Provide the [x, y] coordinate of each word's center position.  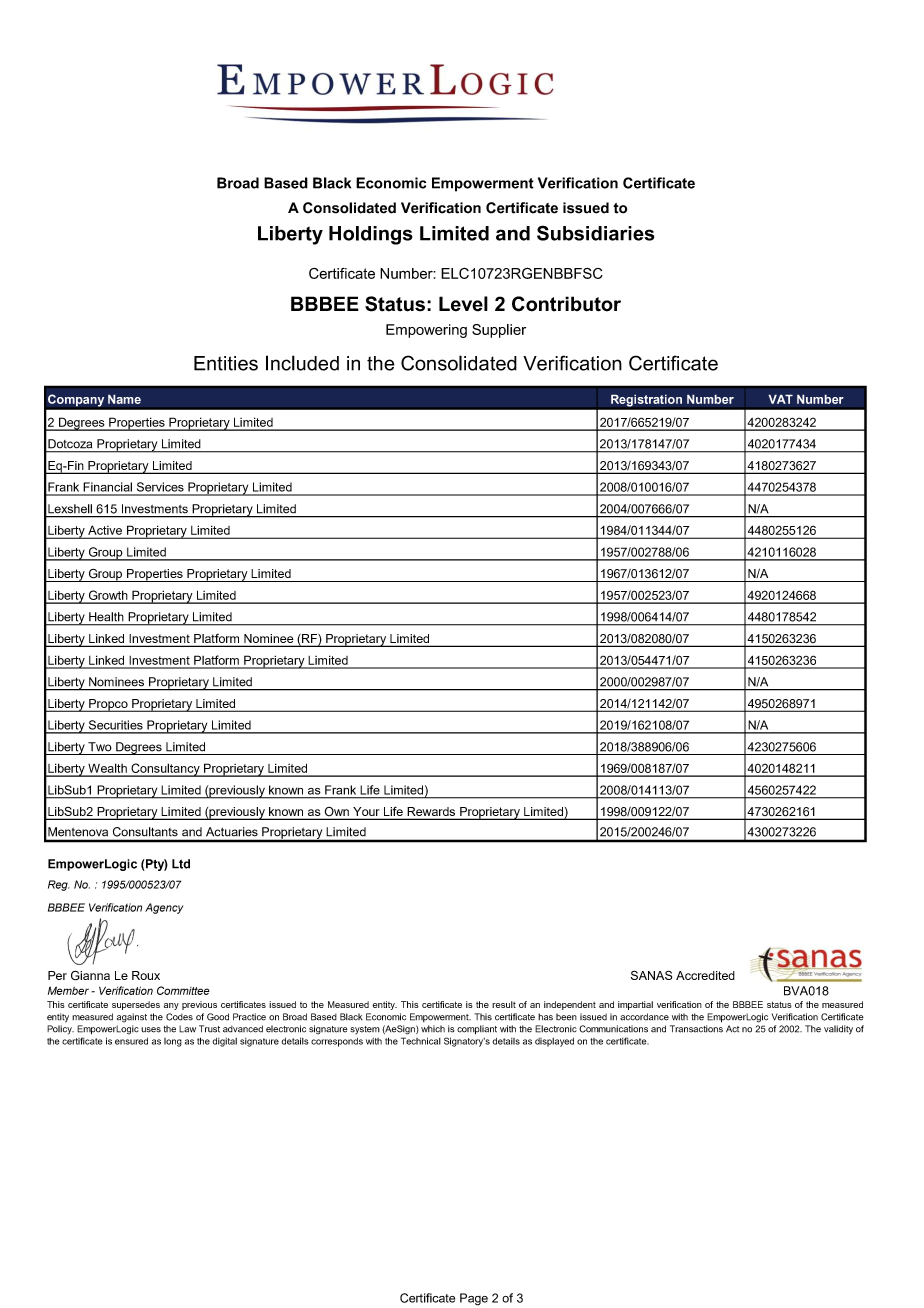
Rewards [431, 813]
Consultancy [165, 770]
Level [463, 304]
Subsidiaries [595, 233]
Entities [226, 363]
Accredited [705, 975]
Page [474, 1299]
